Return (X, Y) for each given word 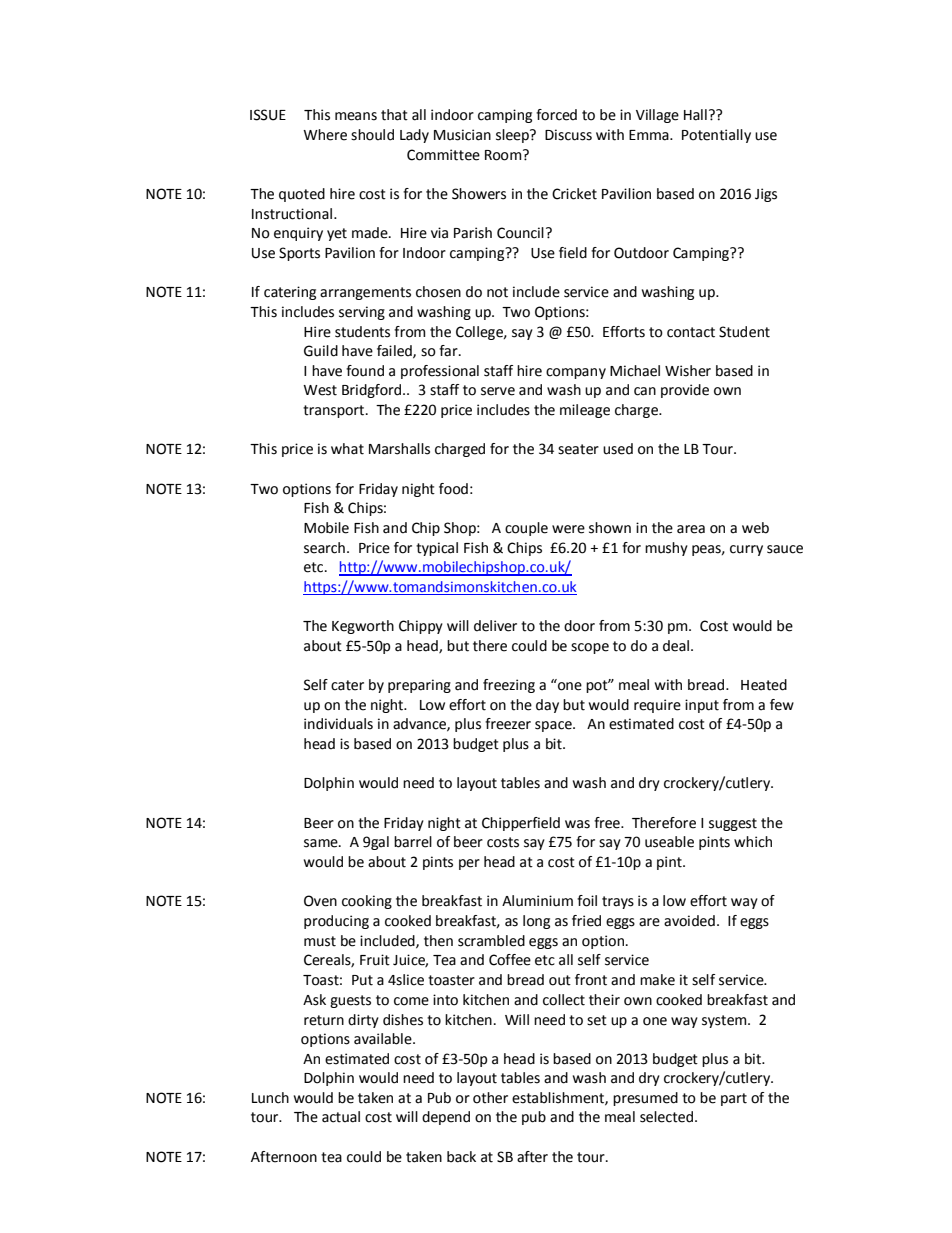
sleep (513, 136)
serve (498, 391)
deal (677, 646)
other (490, 1098)
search (324, 548)
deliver (495, 626)
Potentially (716, 136)
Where (325, 135)
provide (685, 391)
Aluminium (537, 901)
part (734, 1099)
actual (341, 1117)
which (753, 842)
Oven (320, 901)
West (320, 390)
